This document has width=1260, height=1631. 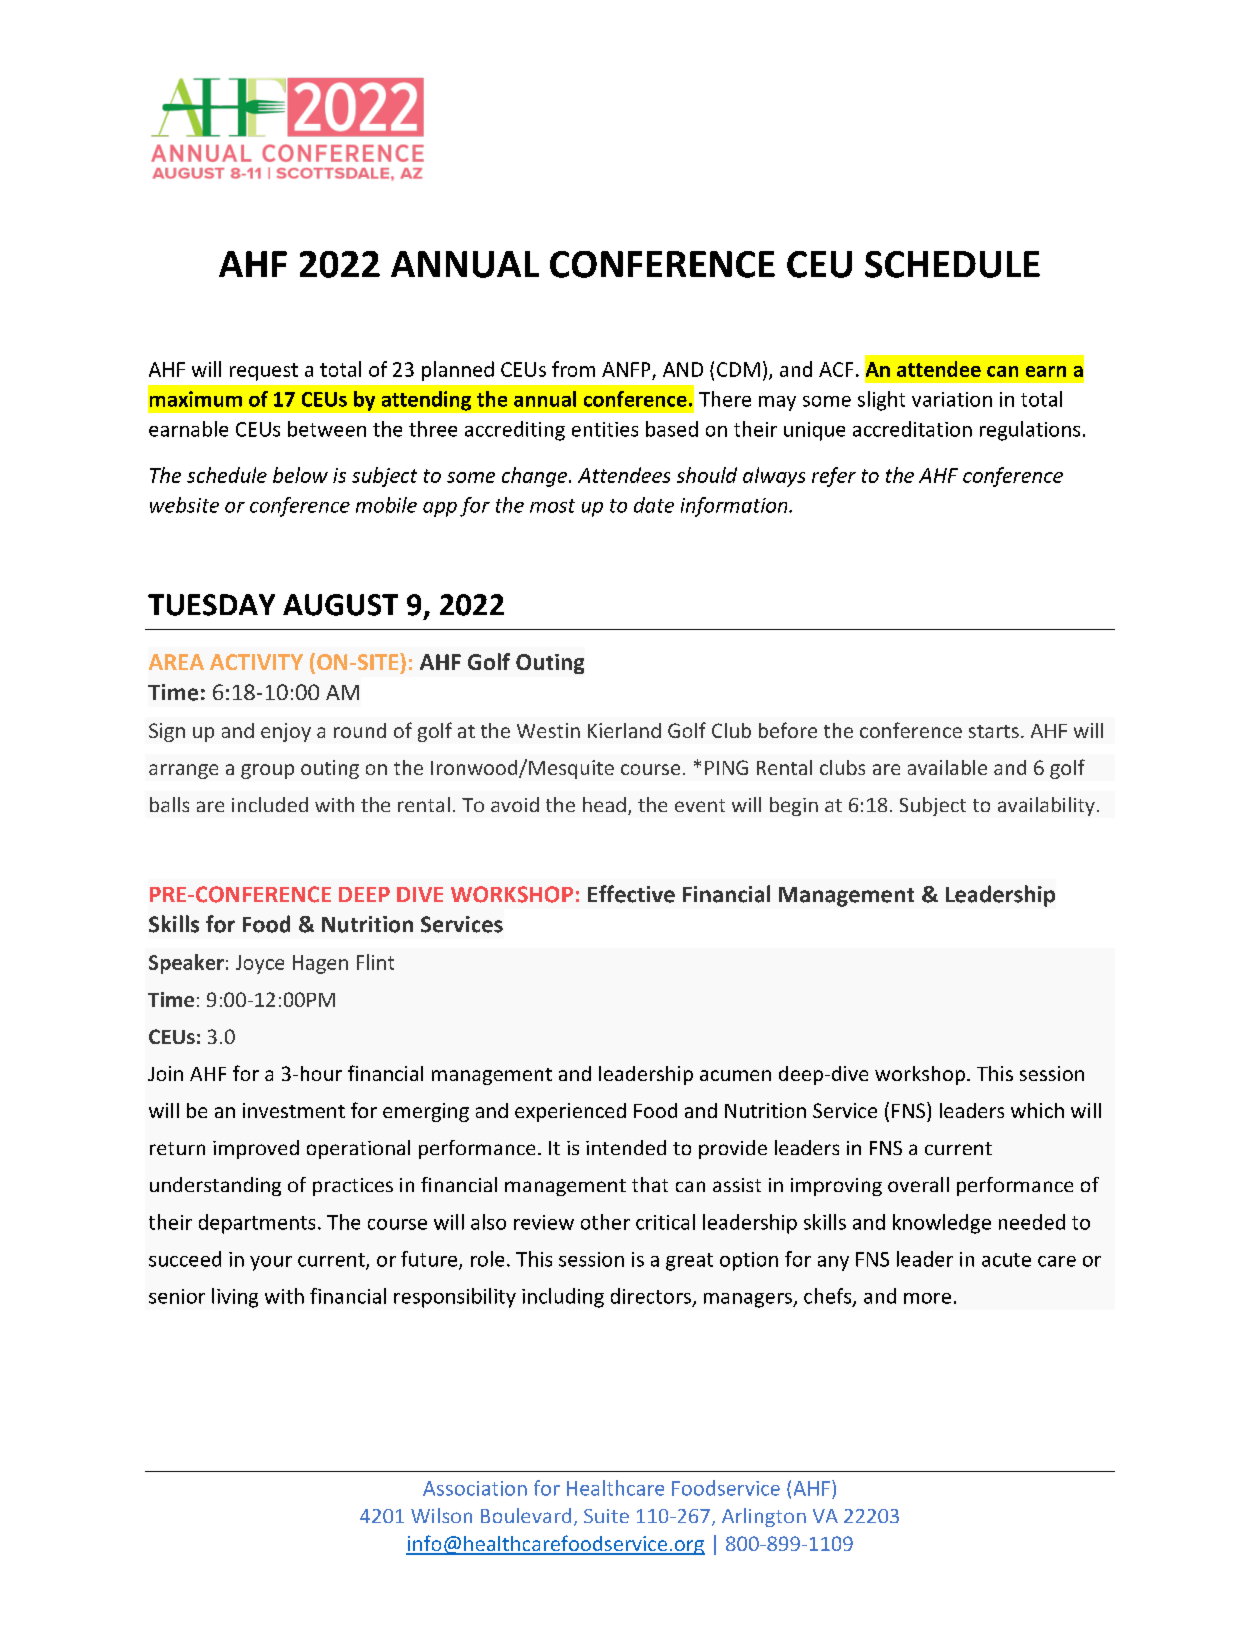 What do you see at coordinates (441, 1515) in the document?
I see `Wilson` at bounding box center [441, 1515].
